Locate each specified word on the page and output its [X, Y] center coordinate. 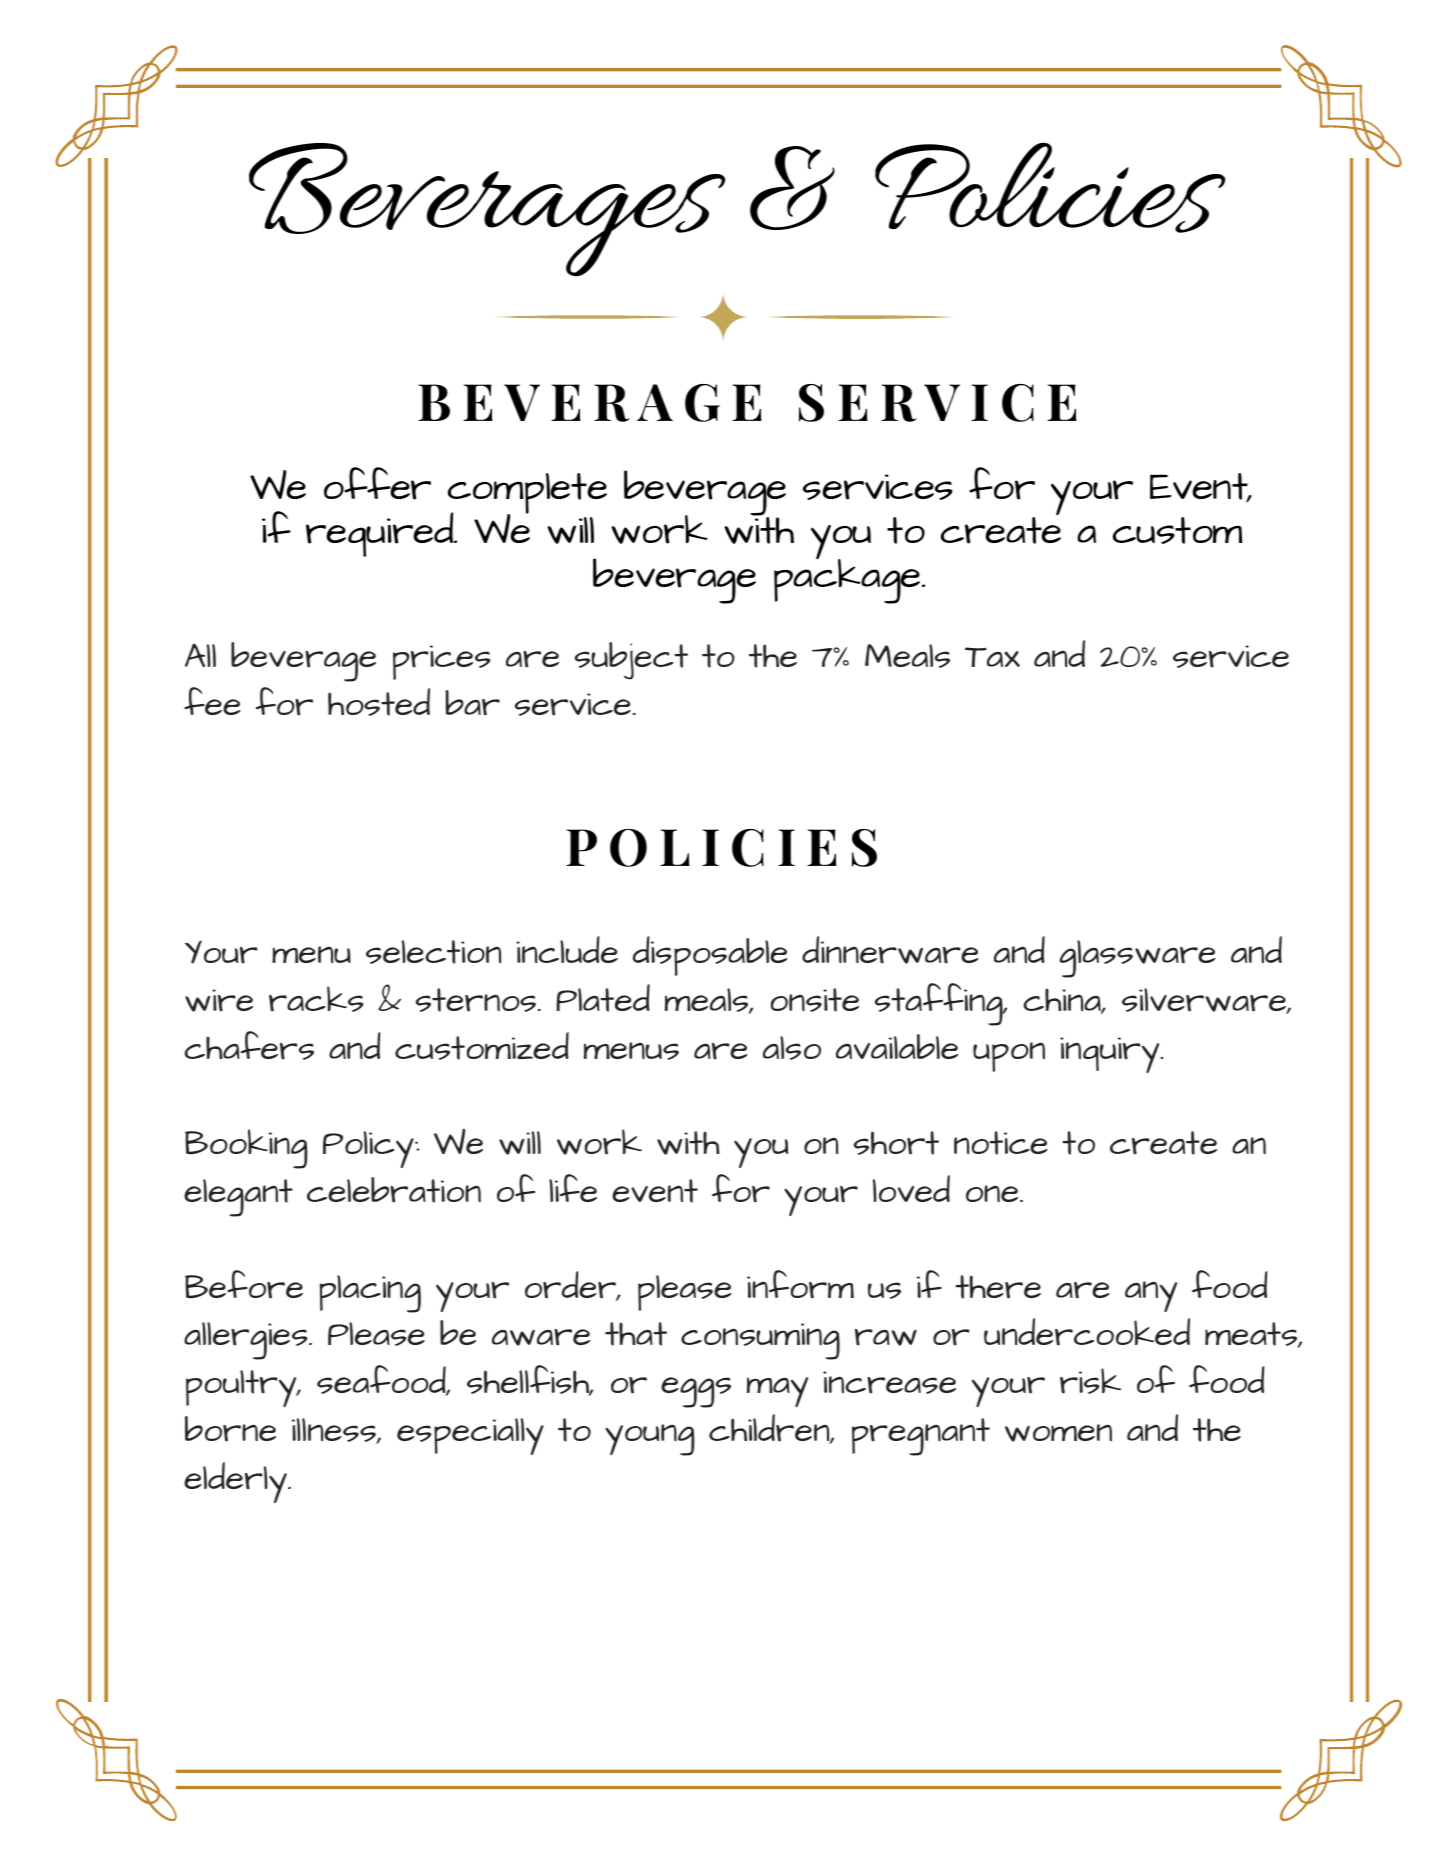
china [1063, 1001]
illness [335, 1431]
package [848, 580]
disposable [710, 956]
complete [527, 494]
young [650, 1440]
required [381, 534]
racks [316, 999]
